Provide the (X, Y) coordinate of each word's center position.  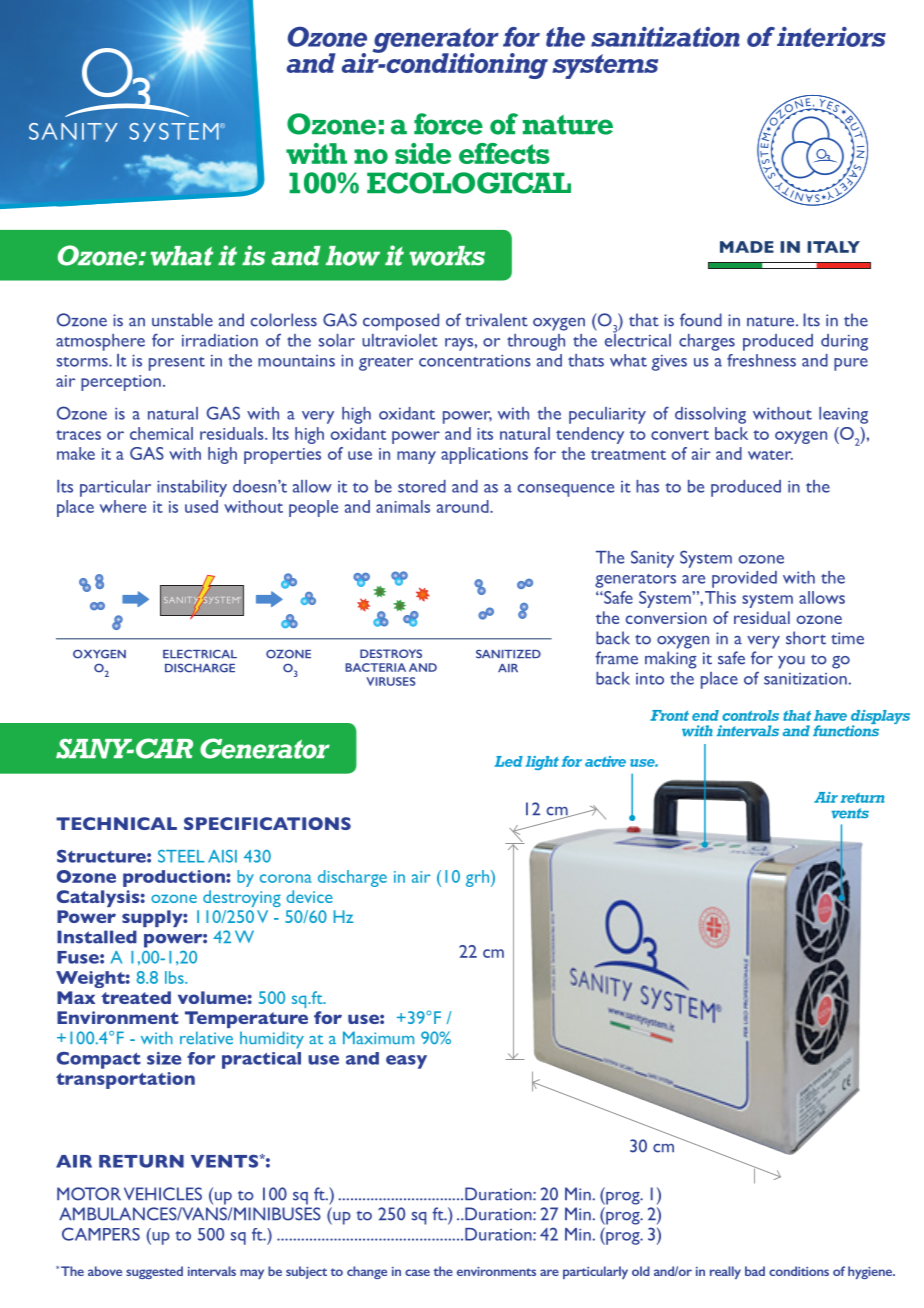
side (423, 153)
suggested (154, 1272)
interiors (831, 37)
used (201, 506)
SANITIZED (508, 654)
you (791, 662)
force (448, 124)
